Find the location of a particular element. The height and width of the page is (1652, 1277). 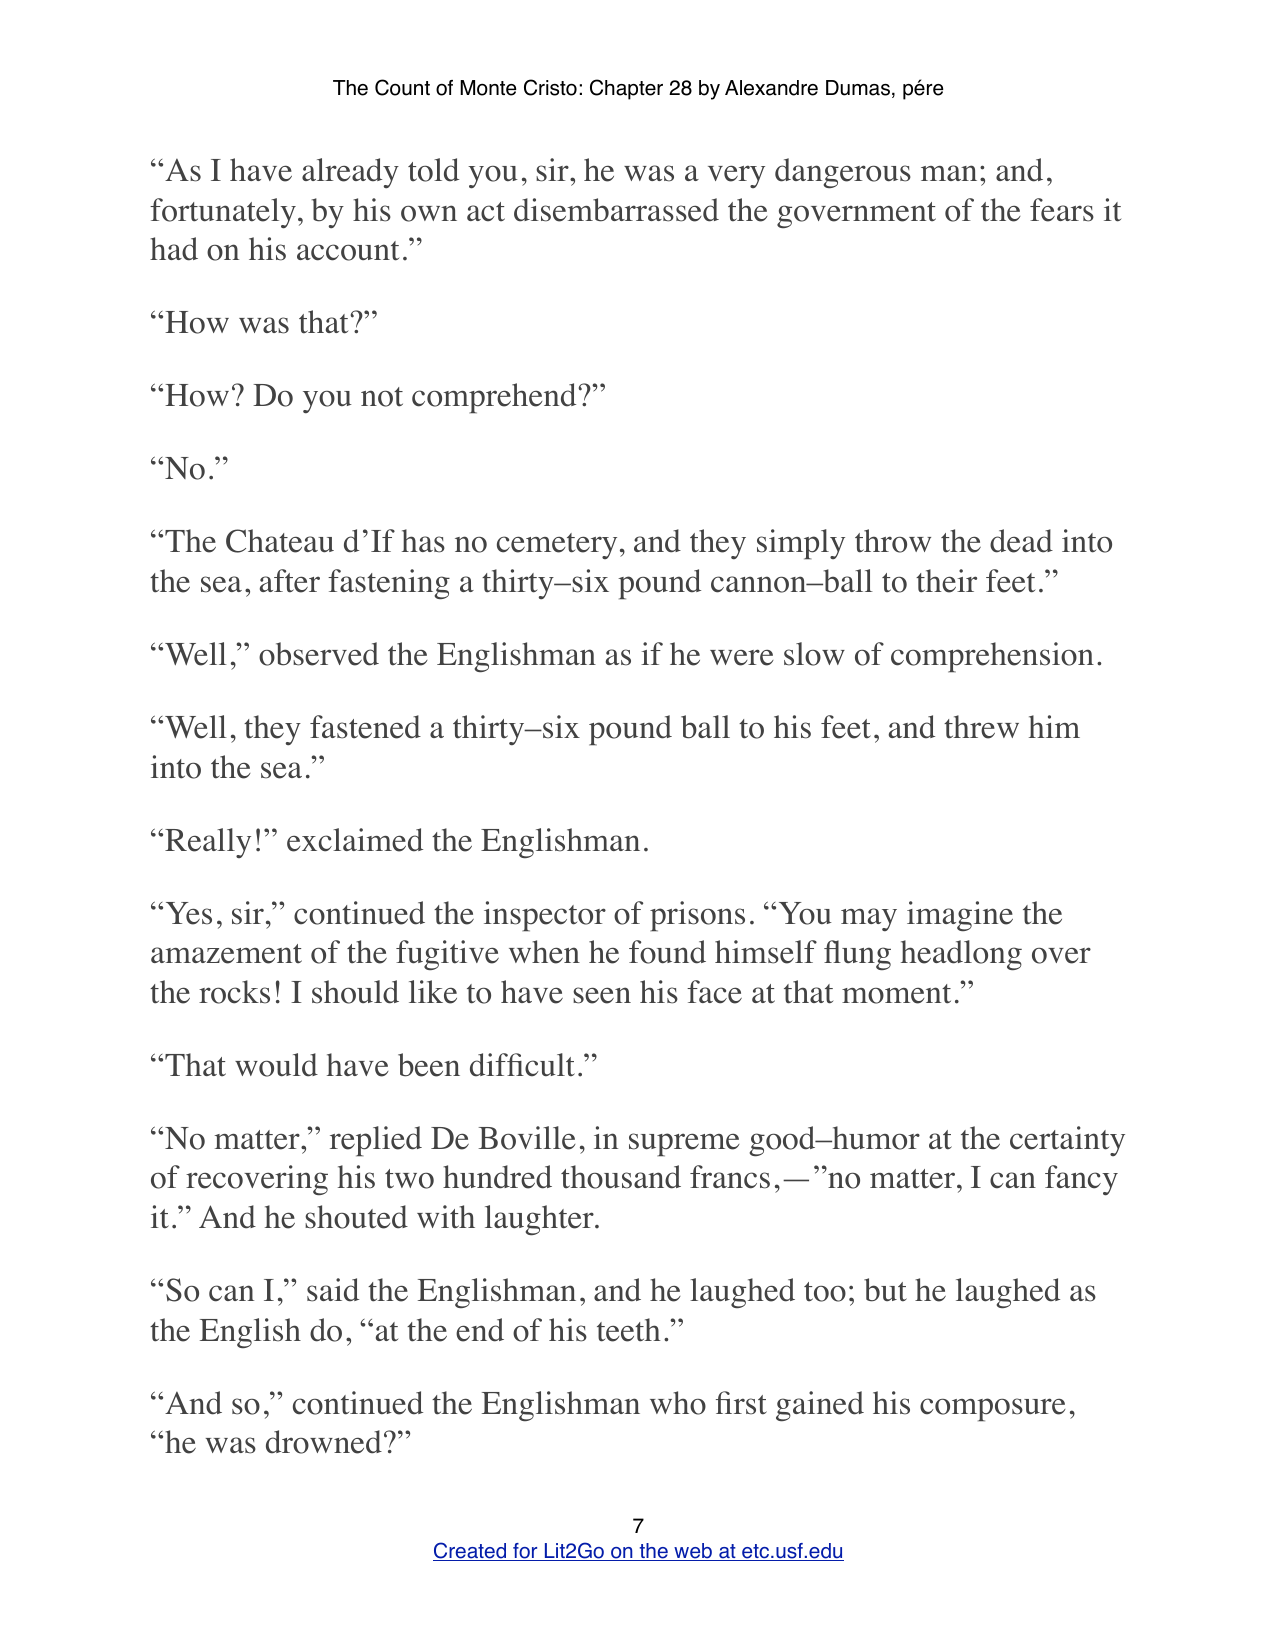

certainty is located at coordinates (1067, 1141).
